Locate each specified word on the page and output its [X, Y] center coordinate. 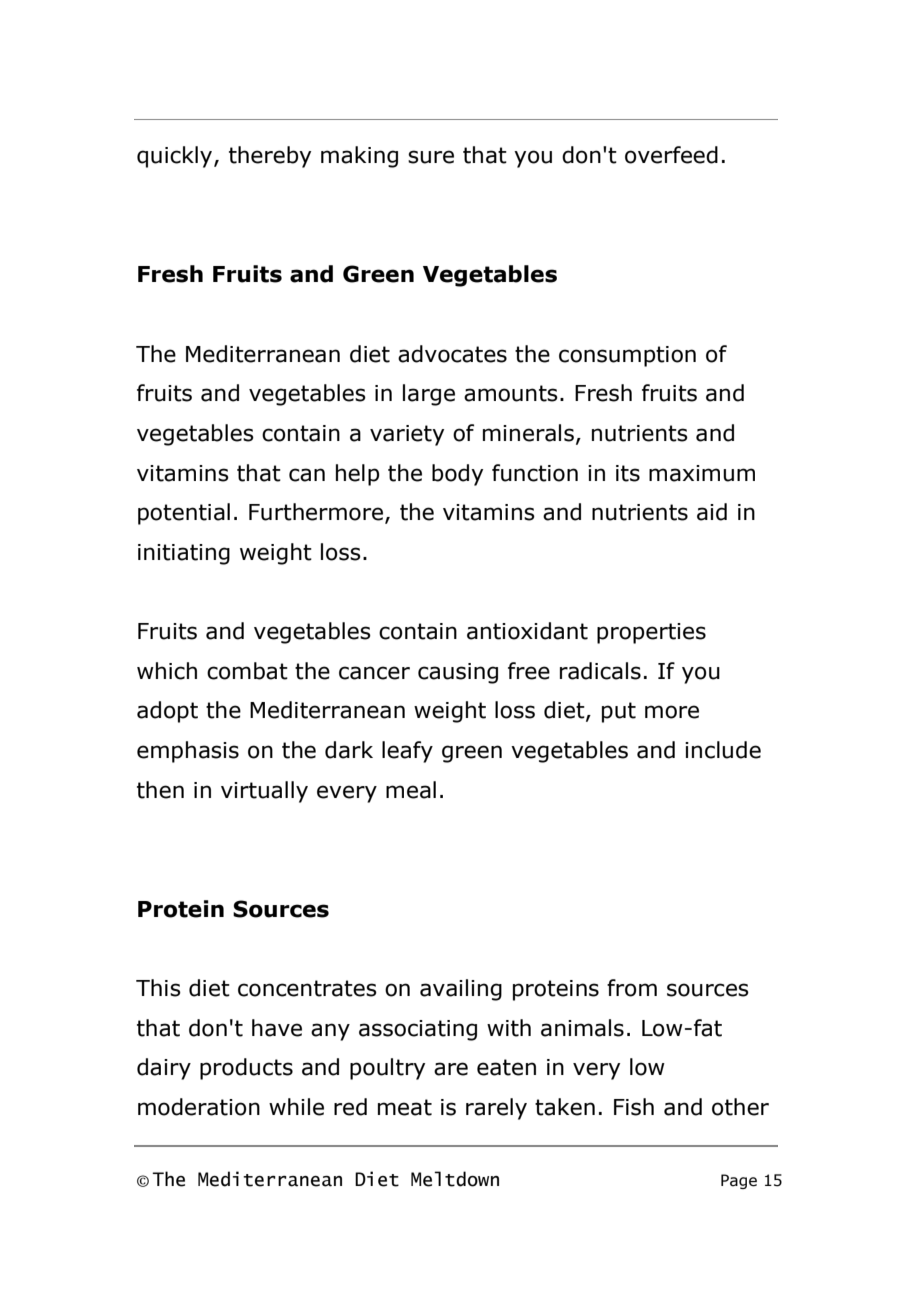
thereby [270, 157]
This [158, 988]
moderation [199, 1107]
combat [247, 671]
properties [651, 633]
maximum [702, 473]
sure [431, 157]
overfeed [671, 155]
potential [184, 514]
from [632, 988]
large [429, 395]
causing [458, 673]
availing [461, 990]
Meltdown [455, 1179]
